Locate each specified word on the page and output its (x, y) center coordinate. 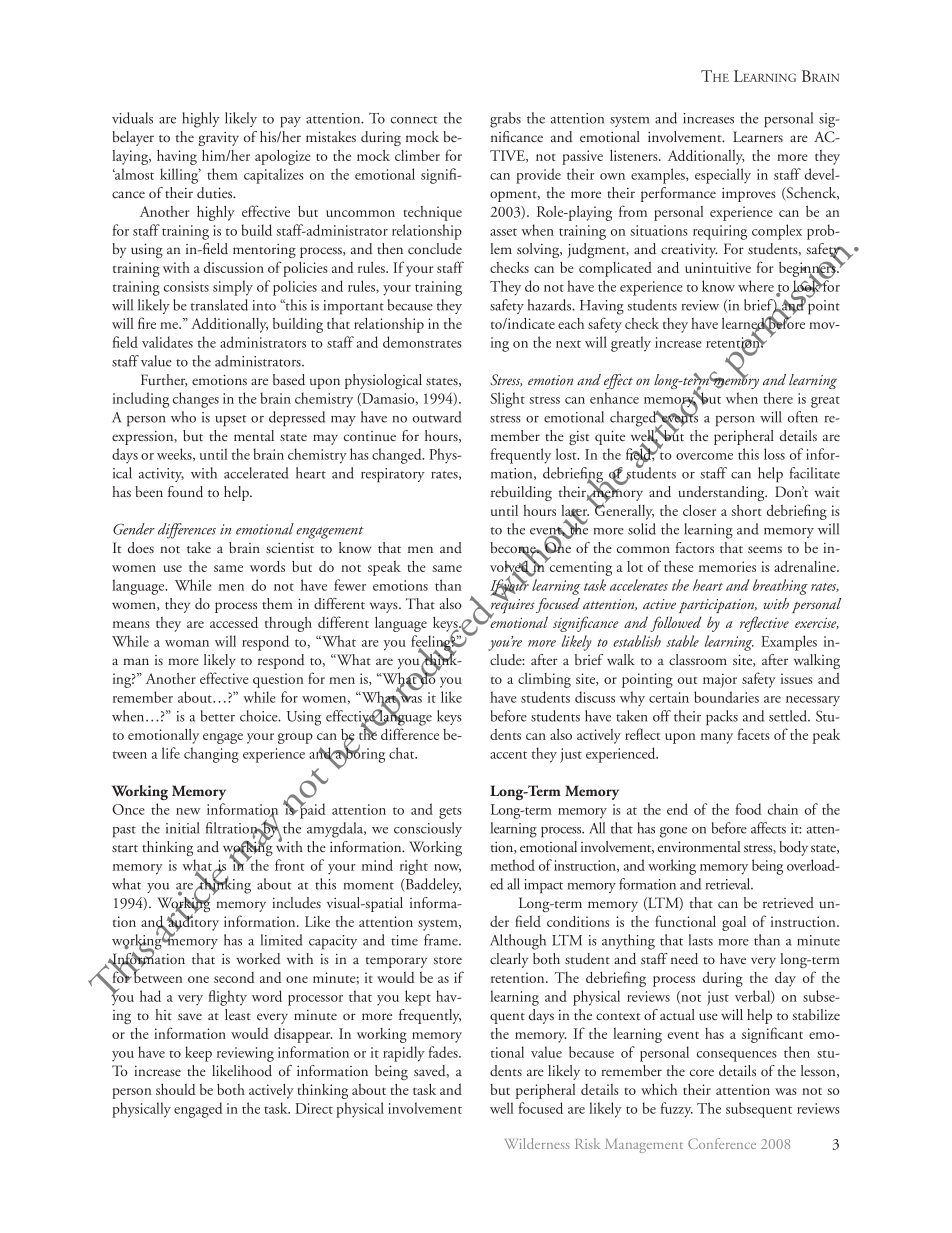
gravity (218, 139)
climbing (544, 680)
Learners (758, 136)
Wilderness (537, 1143)
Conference (722, 1143)
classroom (698, 659)
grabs (505, 120)
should (176, 1089)
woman (187, 643)
